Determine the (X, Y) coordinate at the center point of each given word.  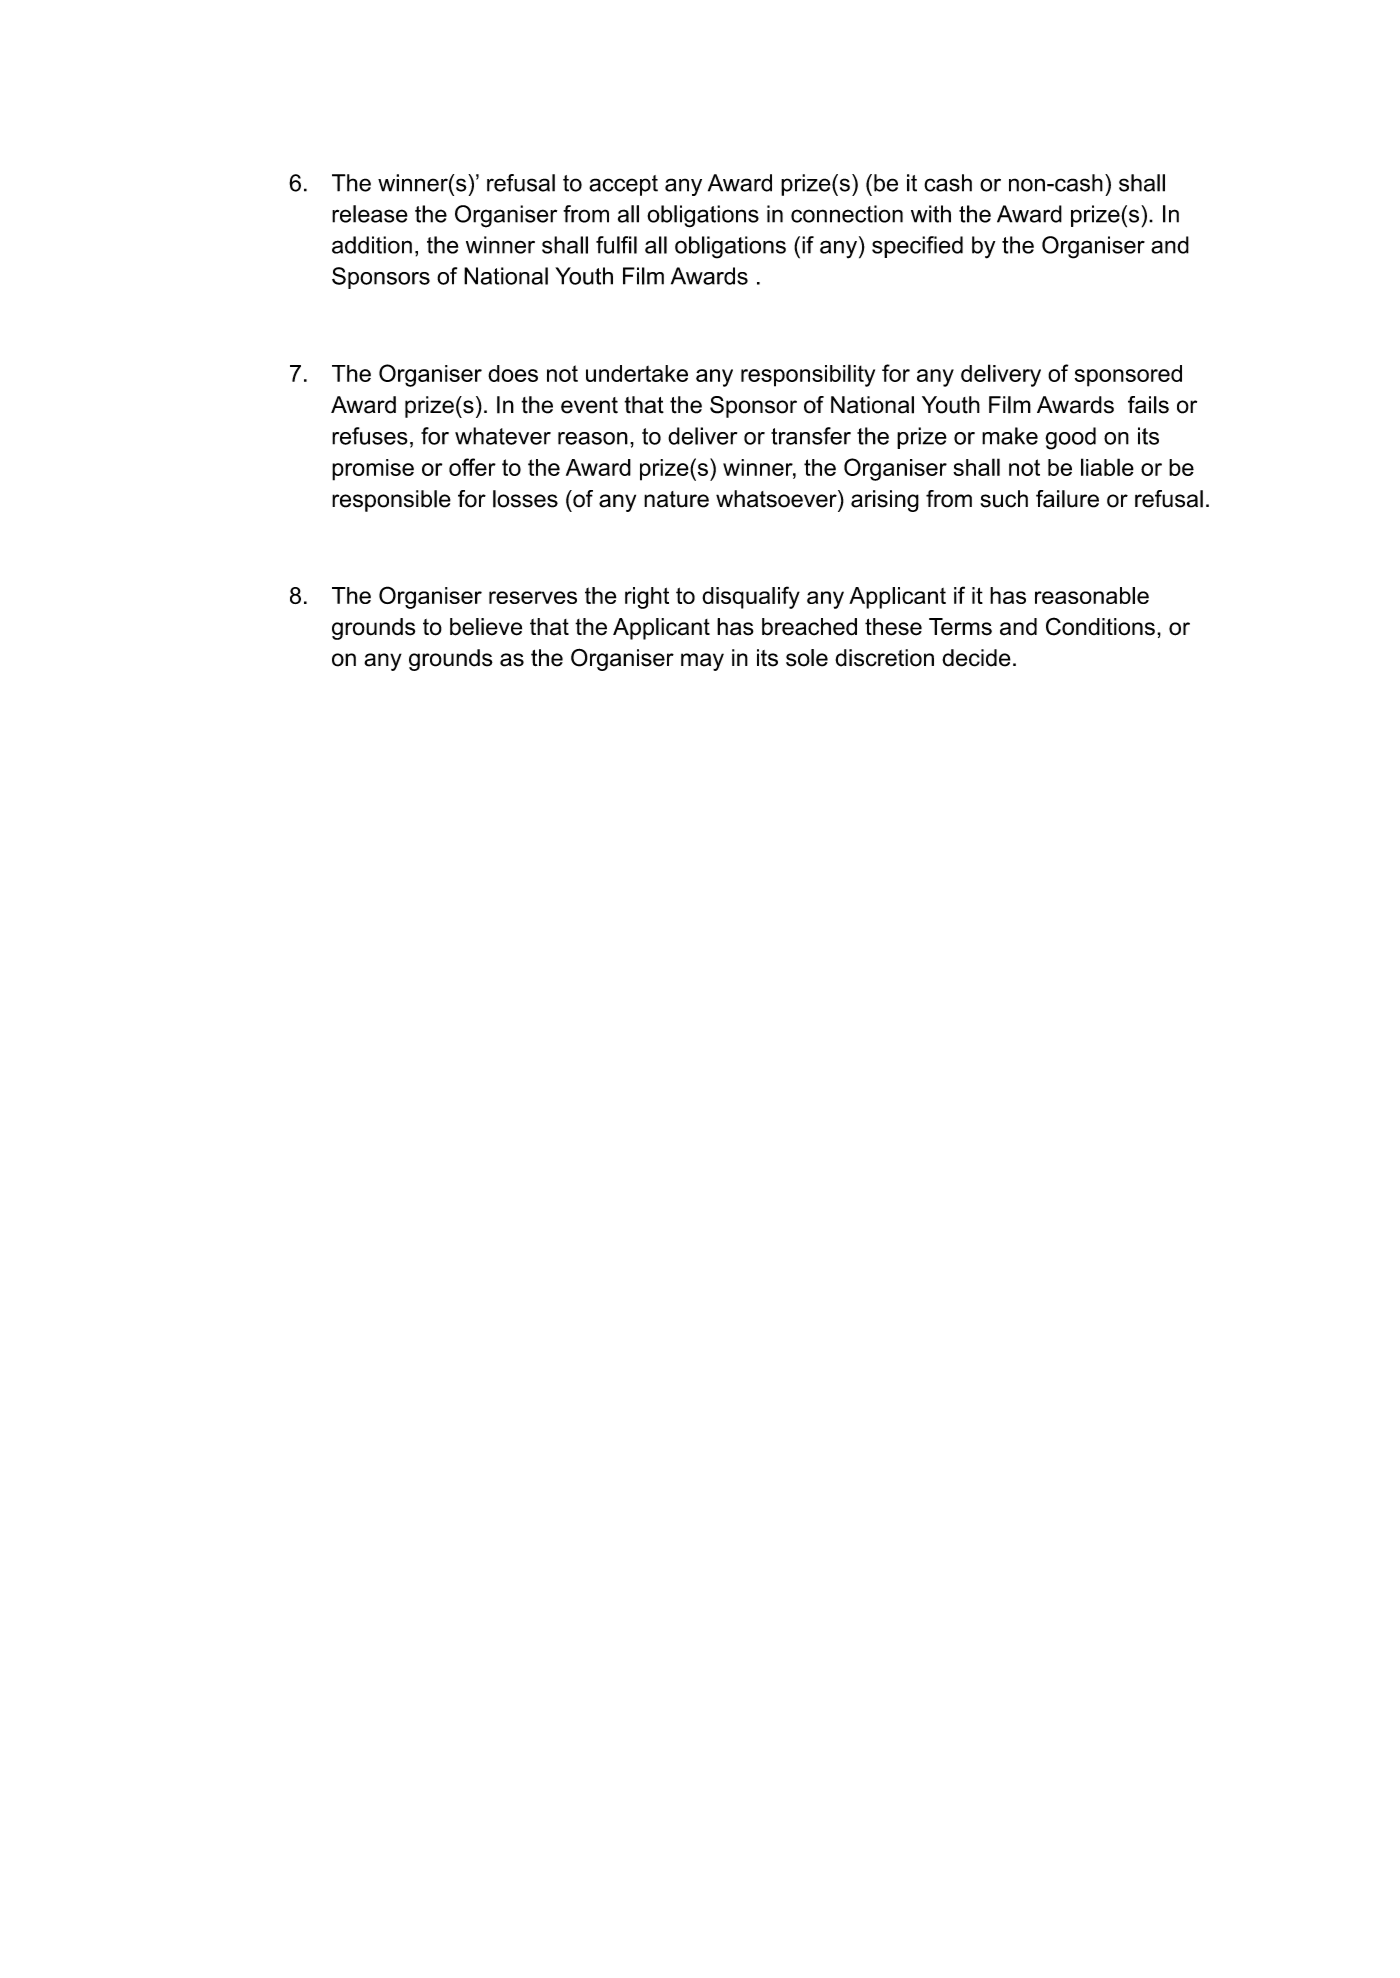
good (1070, 438)
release (370, 214)
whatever (503, 436)
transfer (811, 436)
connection (847, 214)
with (931, 214)
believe (486, 627)
